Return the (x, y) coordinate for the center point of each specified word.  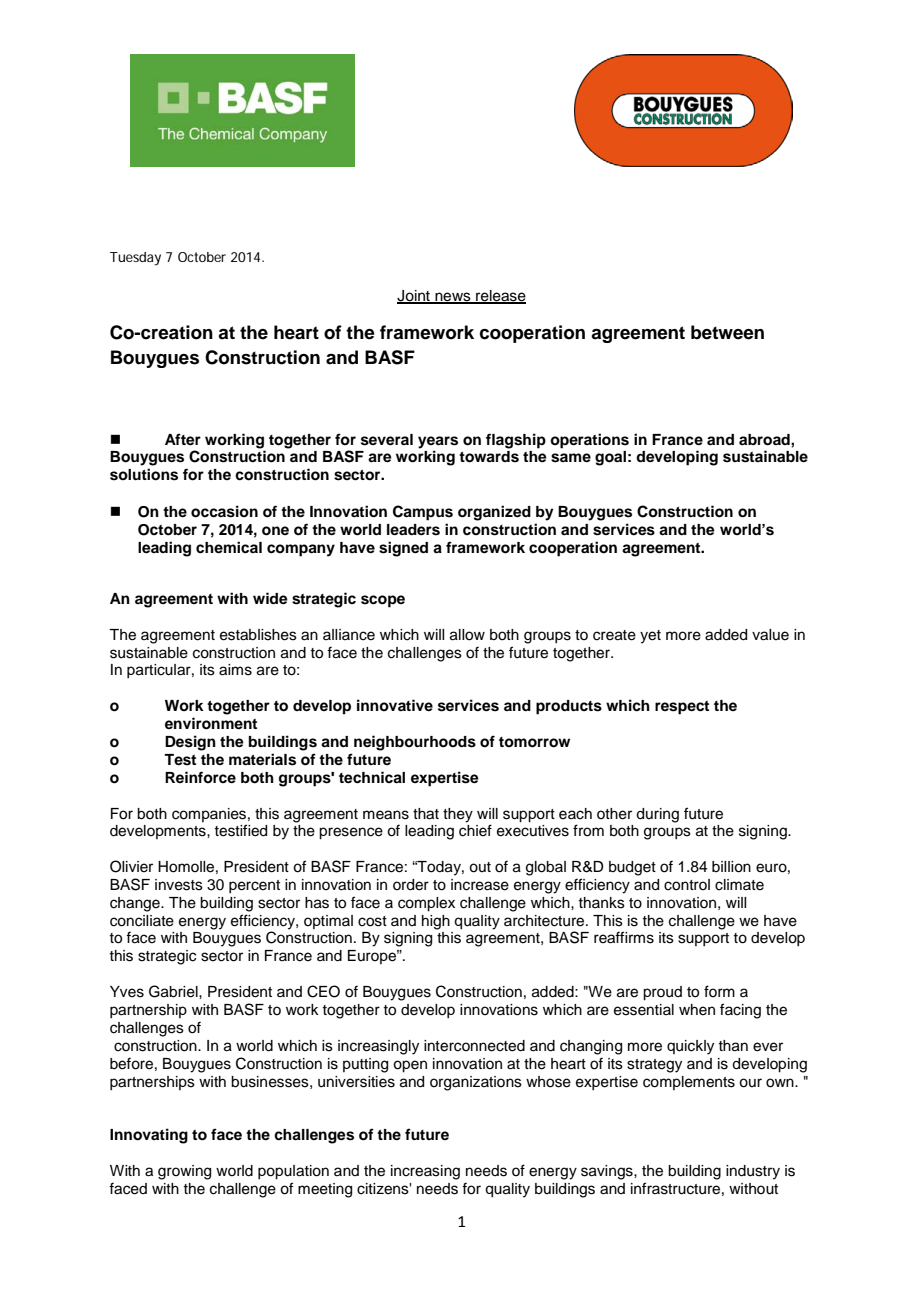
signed (403, 549)
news (453, 297)
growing (184, 1172)
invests (179, 885)
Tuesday (135, 259)
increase (480, 885)
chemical (229, 547)
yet (650, 637)
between (727, 332)
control (687, 885)
